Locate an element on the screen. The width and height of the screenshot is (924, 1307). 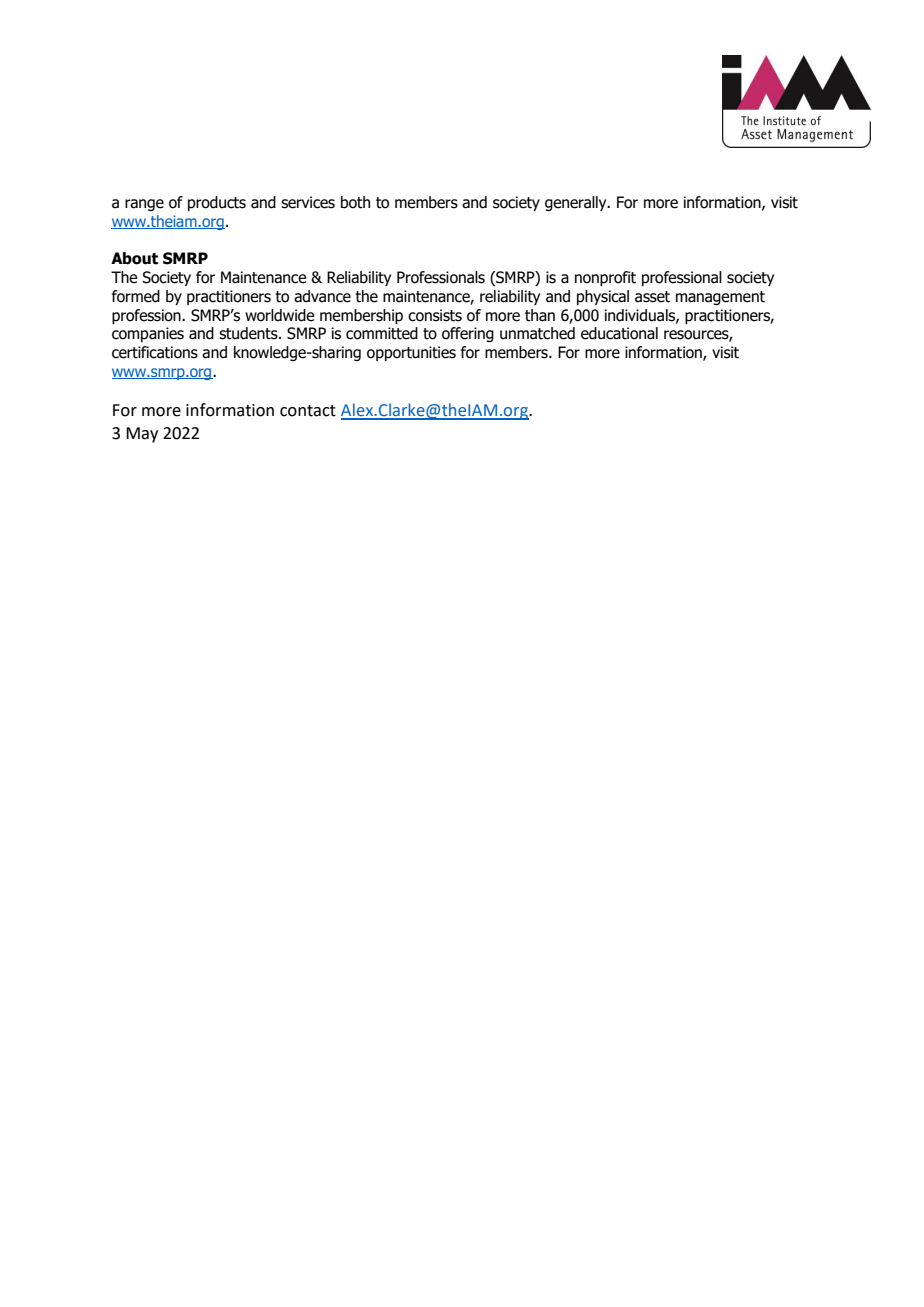
formed is located at coordinates (136, 296).
